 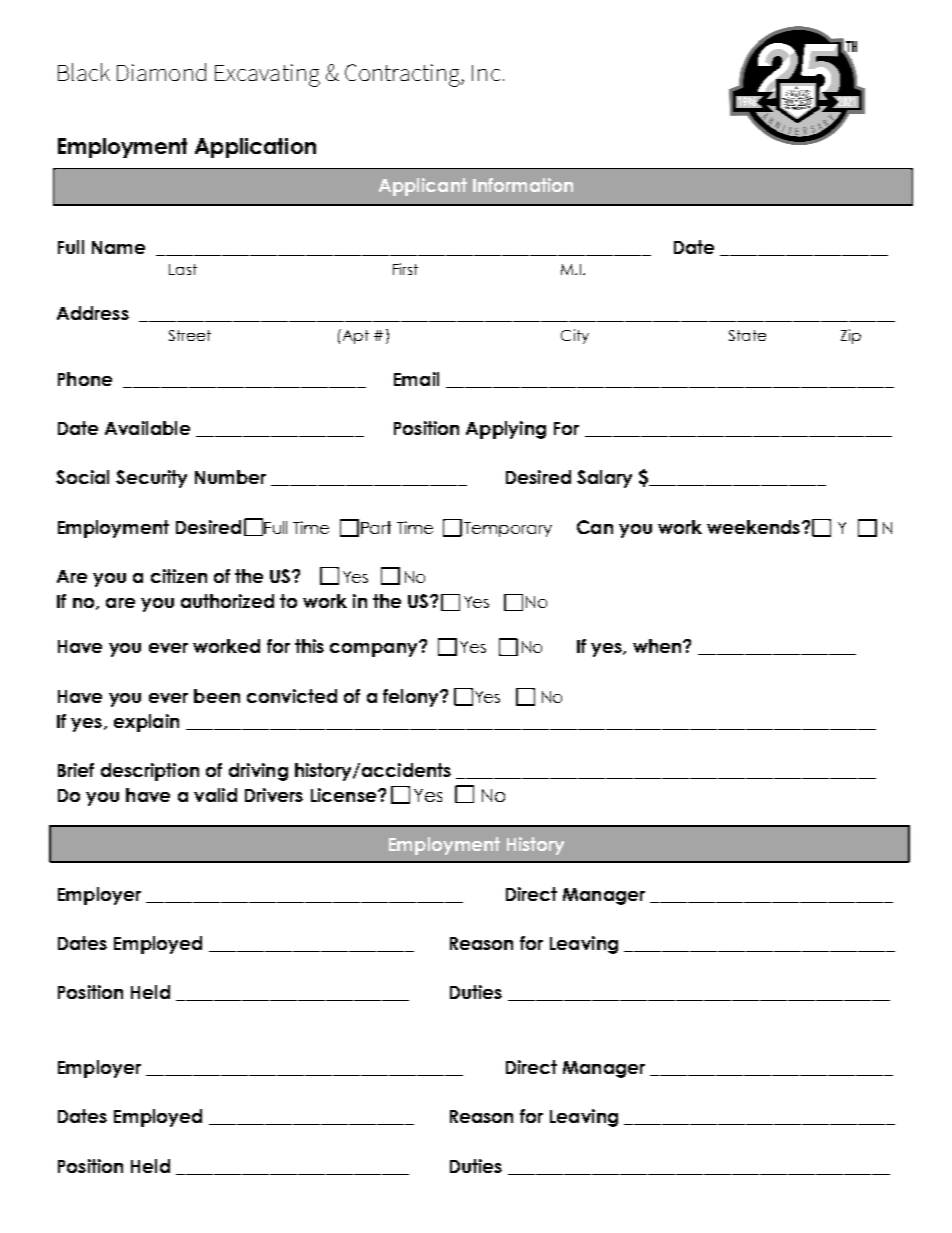 I want to click on License, so click(x=343, y=795).
